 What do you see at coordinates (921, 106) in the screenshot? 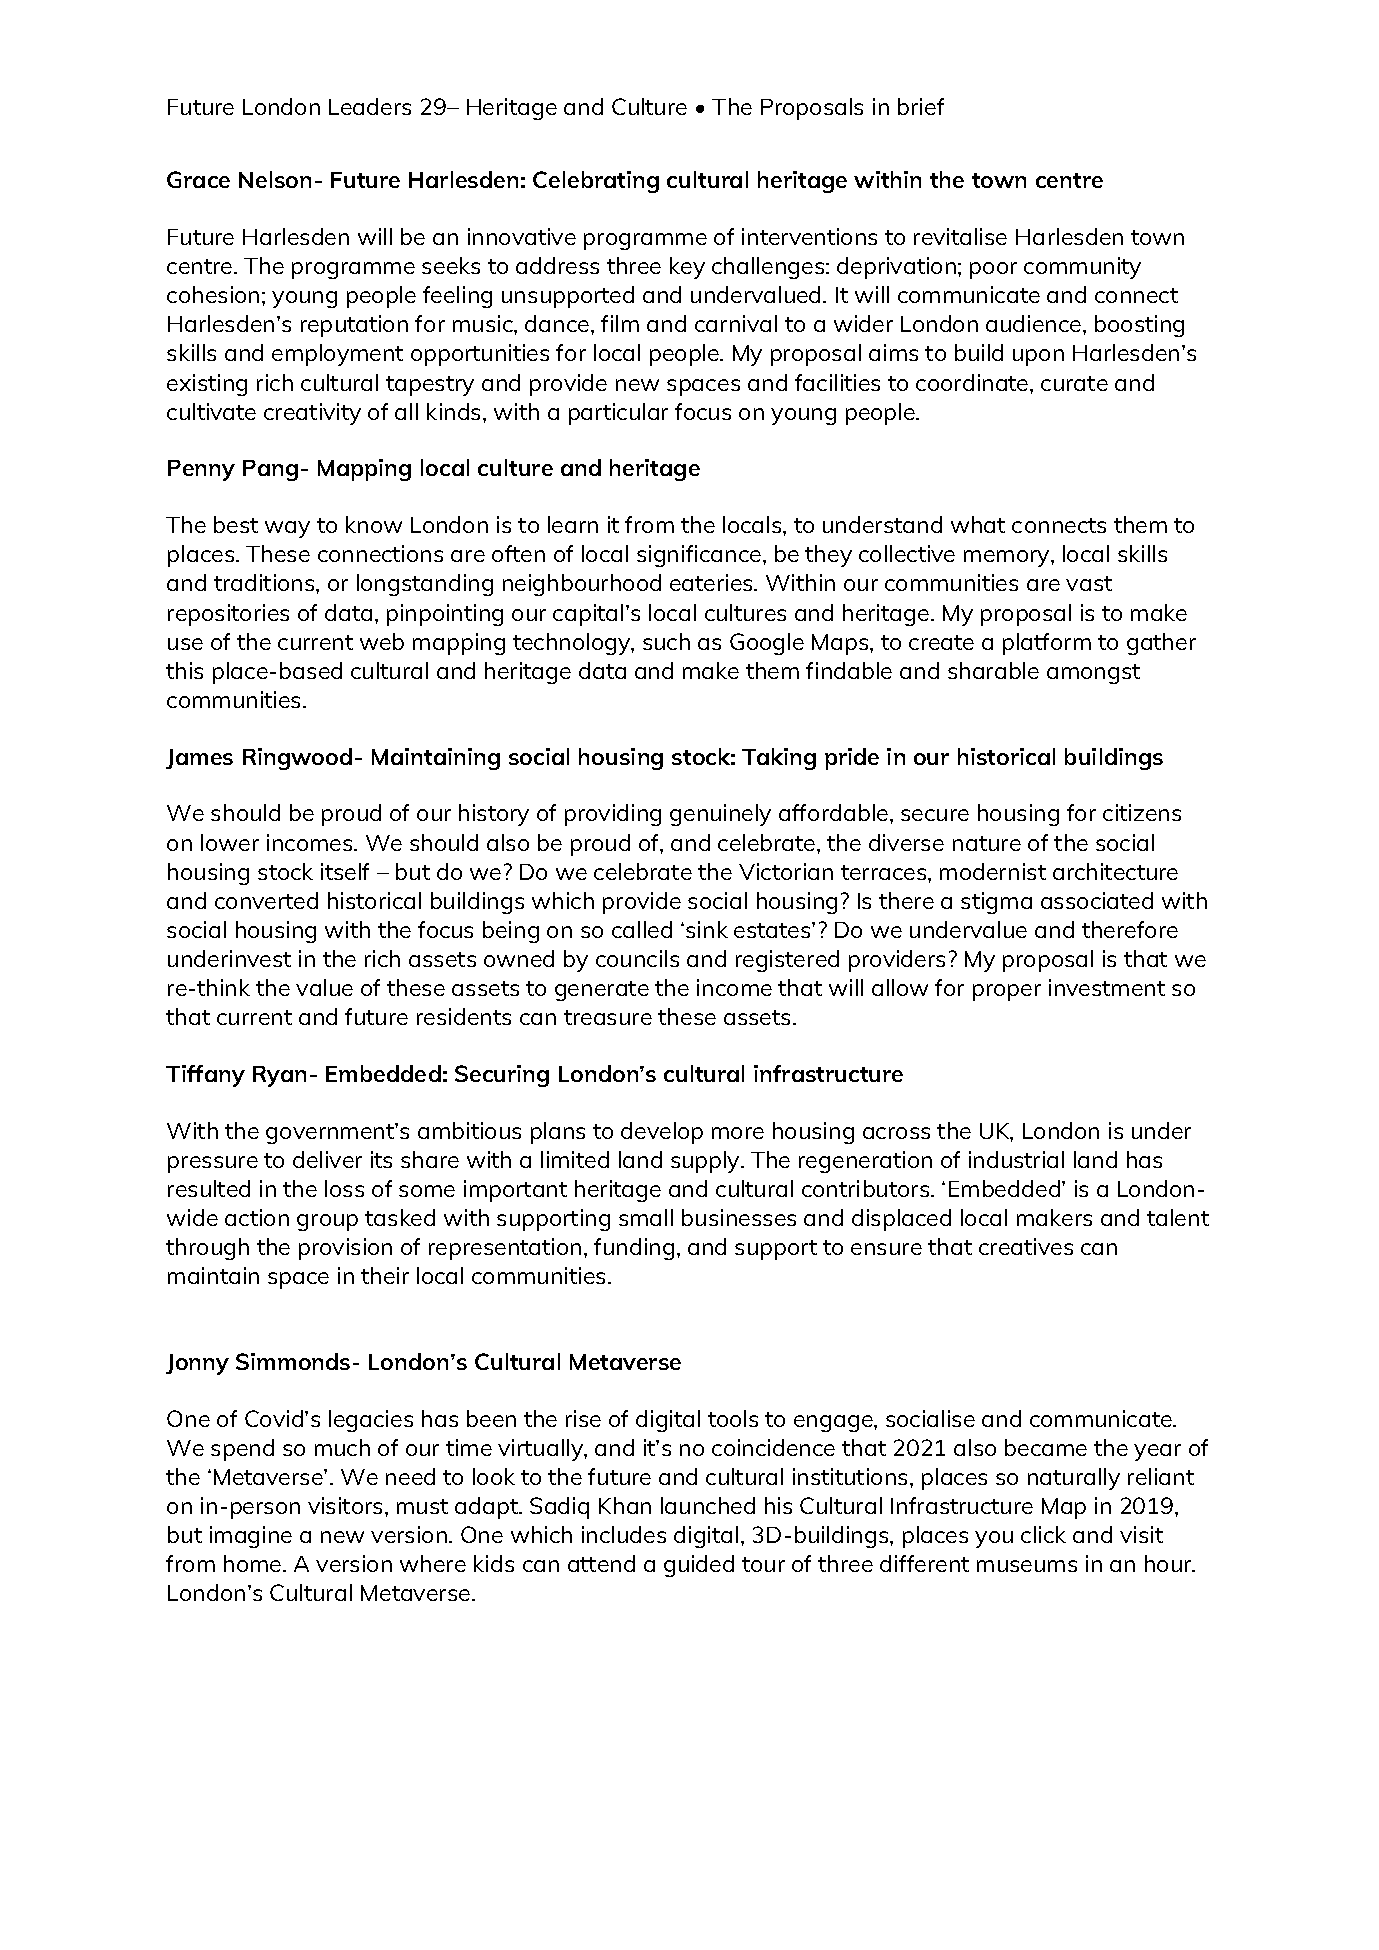
I see `brief` at bounding box center [921, 106].
